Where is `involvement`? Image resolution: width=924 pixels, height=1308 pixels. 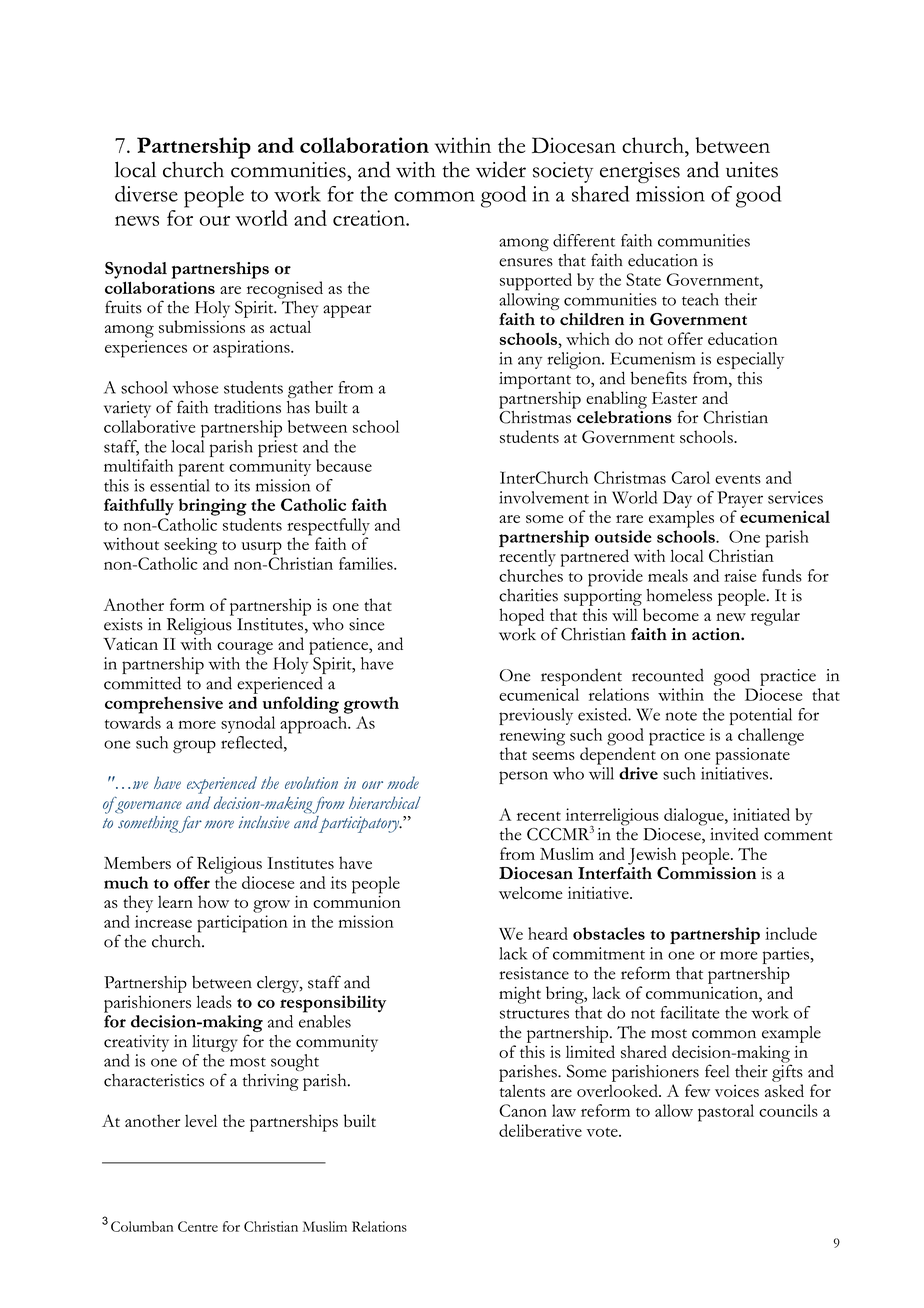
involvement is located at coordinates (544, 497).
